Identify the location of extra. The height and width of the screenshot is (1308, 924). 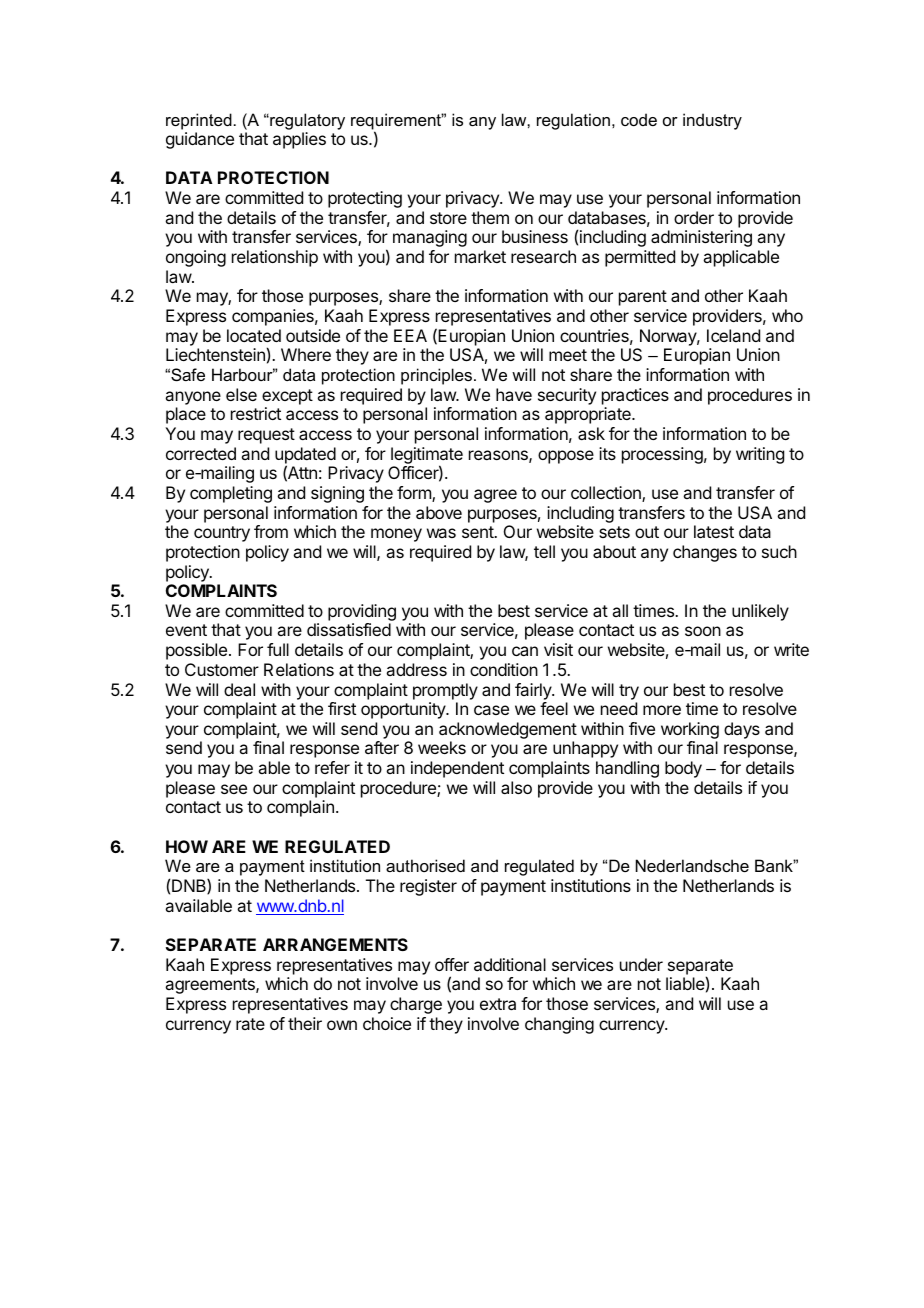
(498, 1004).
